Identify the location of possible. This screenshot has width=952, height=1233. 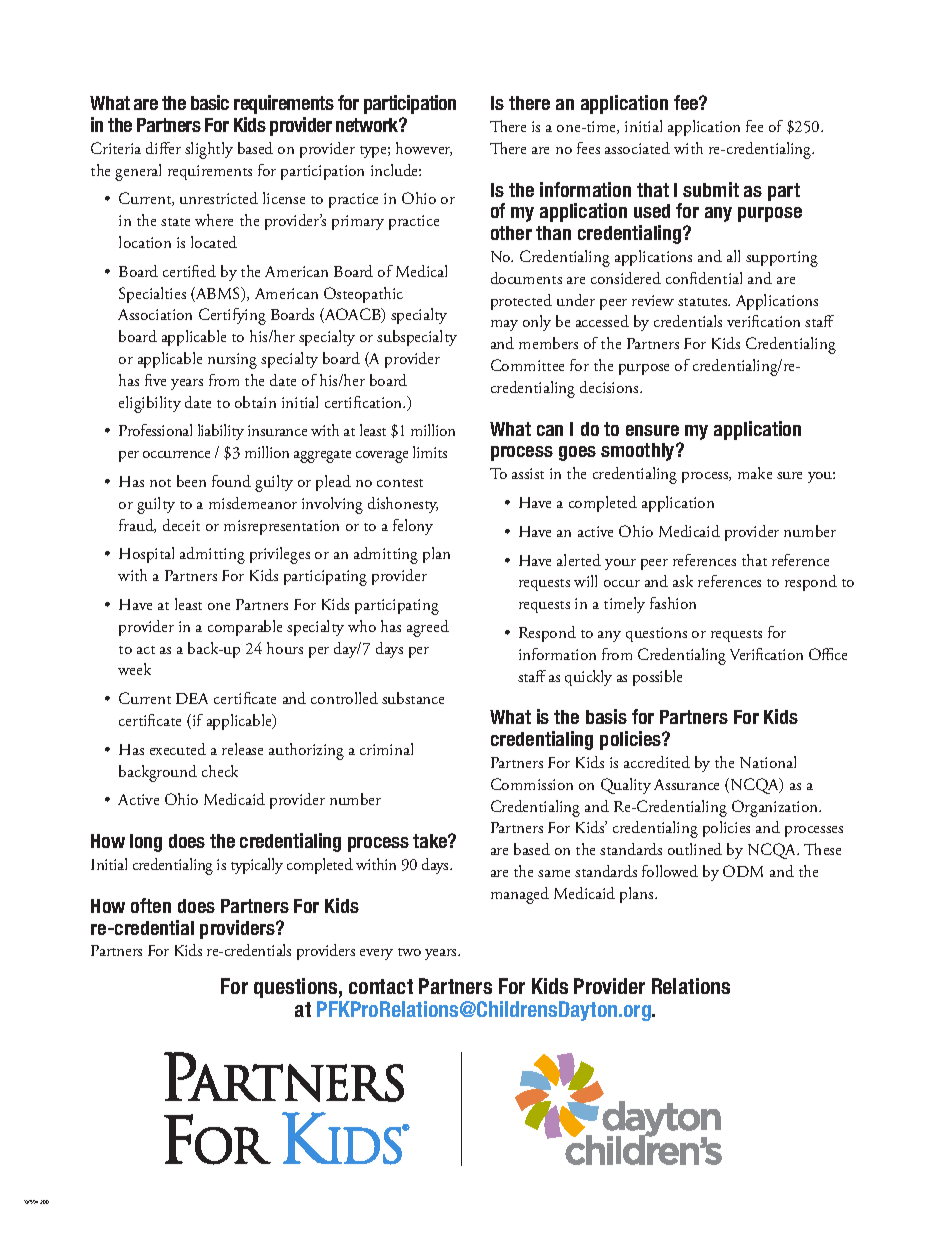
(657, 678).
